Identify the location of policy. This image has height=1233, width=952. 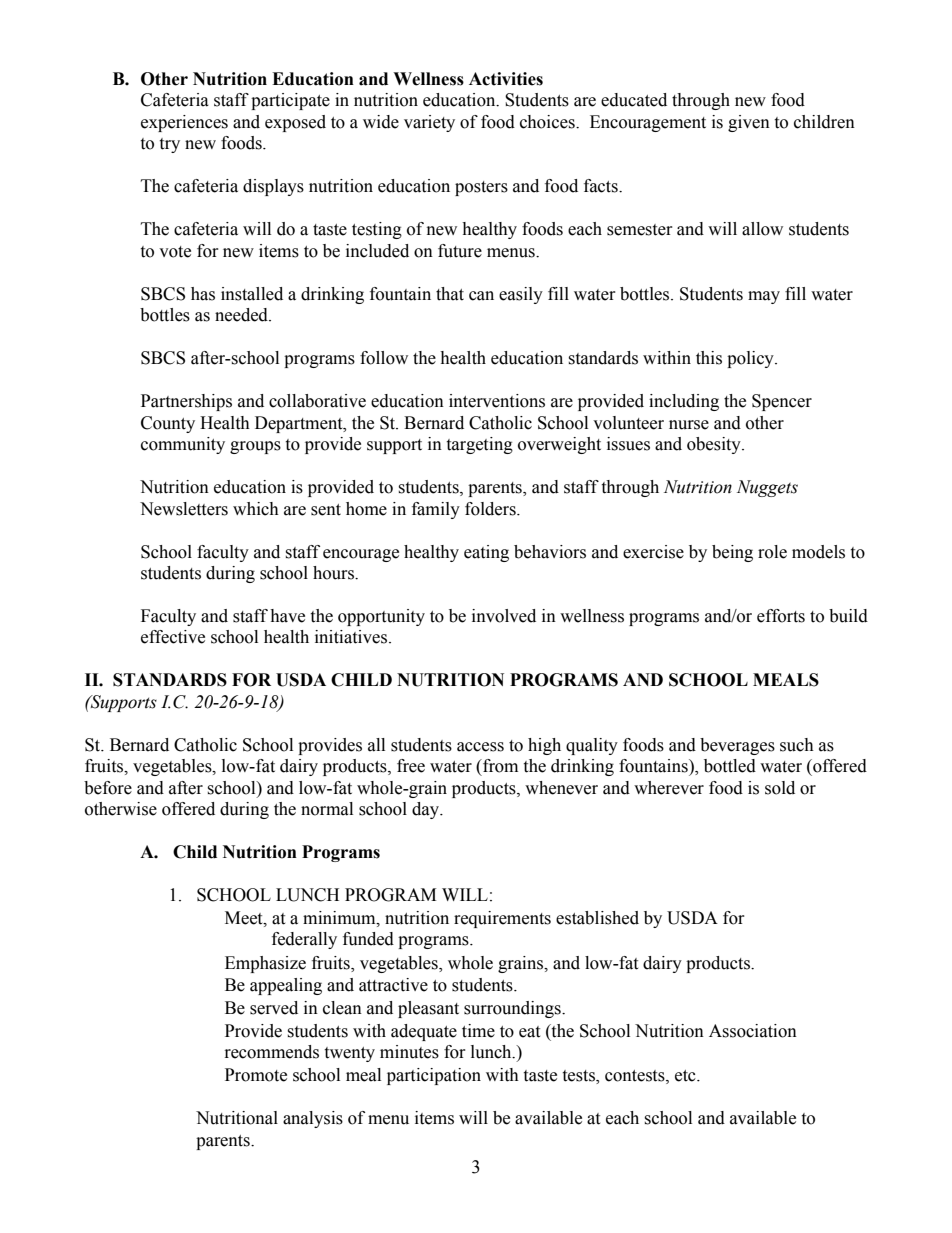
(751, 359).
